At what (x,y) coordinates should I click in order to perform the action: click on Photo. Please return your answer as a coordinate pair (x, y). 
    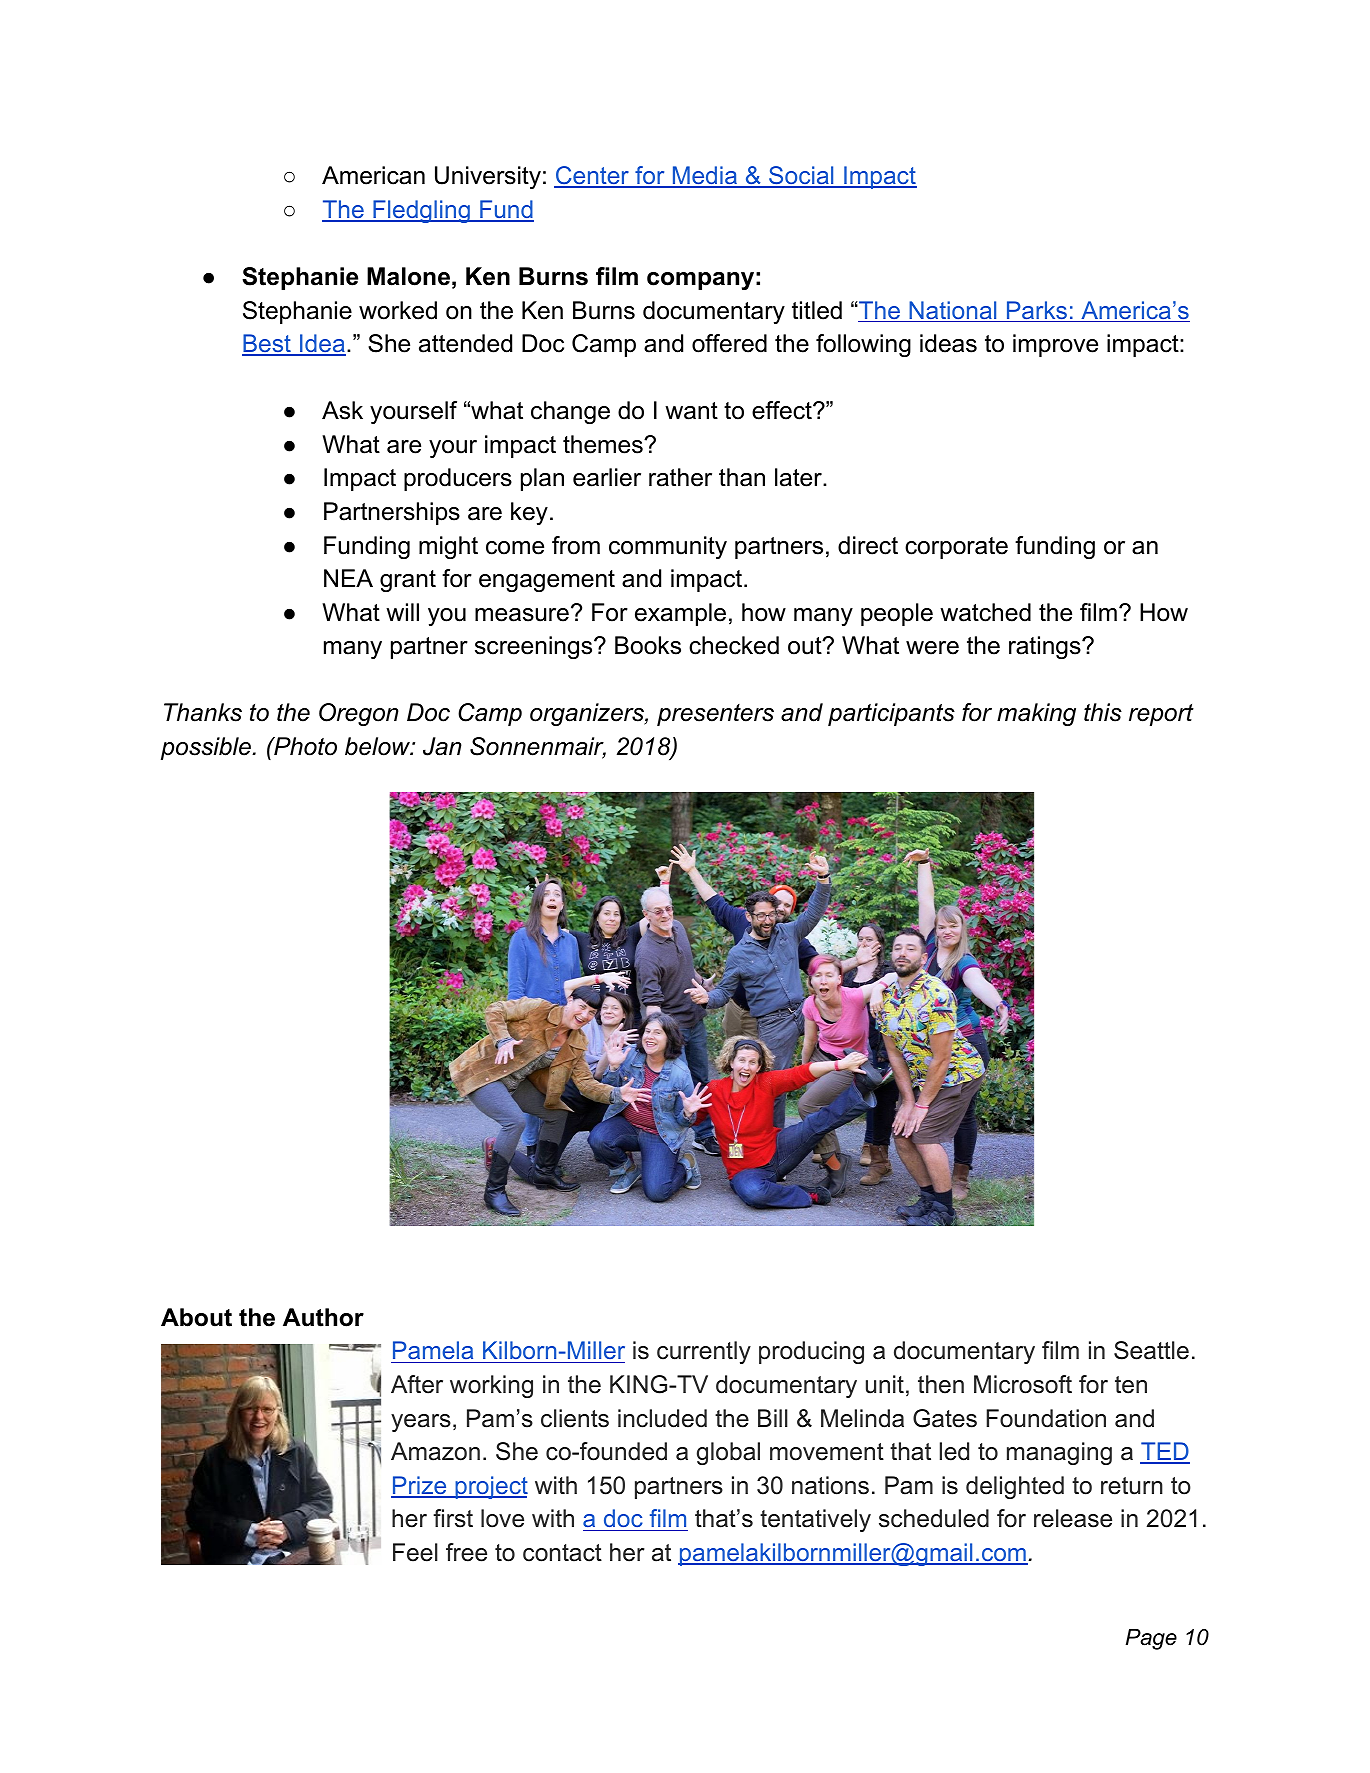
    Looking at the image, I should click on (304, 746).
